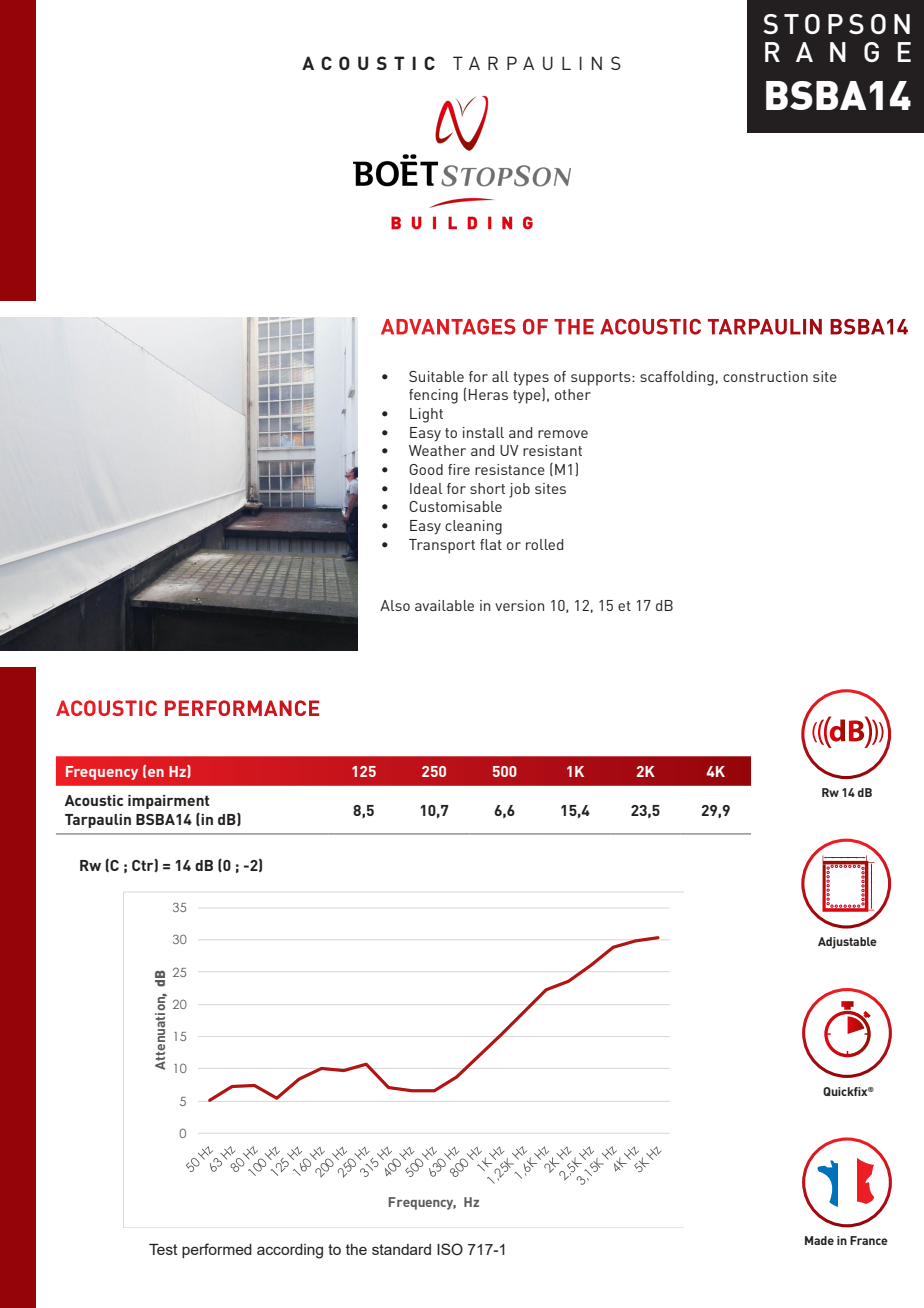  Describe the element at coordinates (450, 1249) in the image. I see `ISO` at that location.
